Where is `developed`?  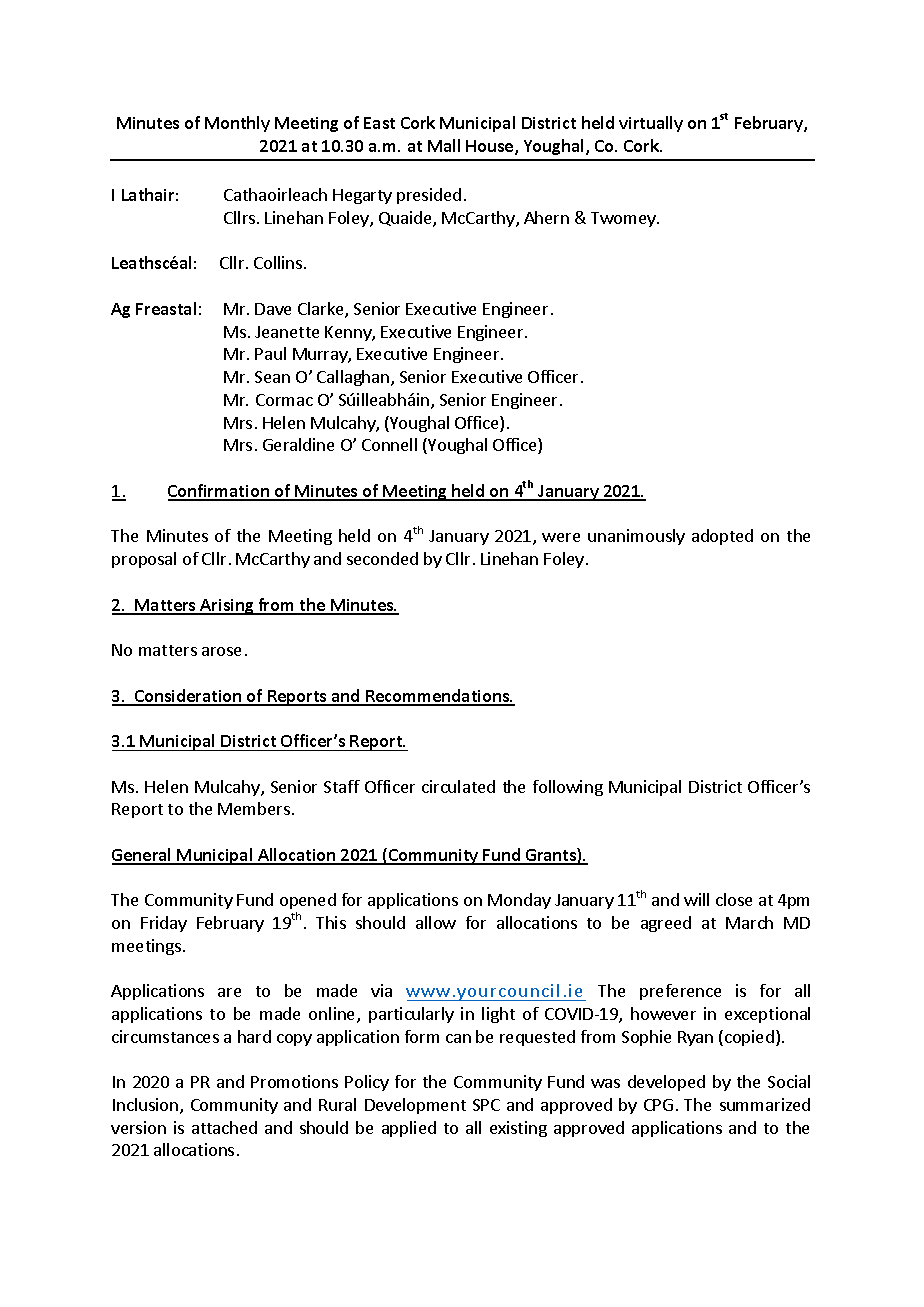 developed is located at coordinates (666, 1083).
